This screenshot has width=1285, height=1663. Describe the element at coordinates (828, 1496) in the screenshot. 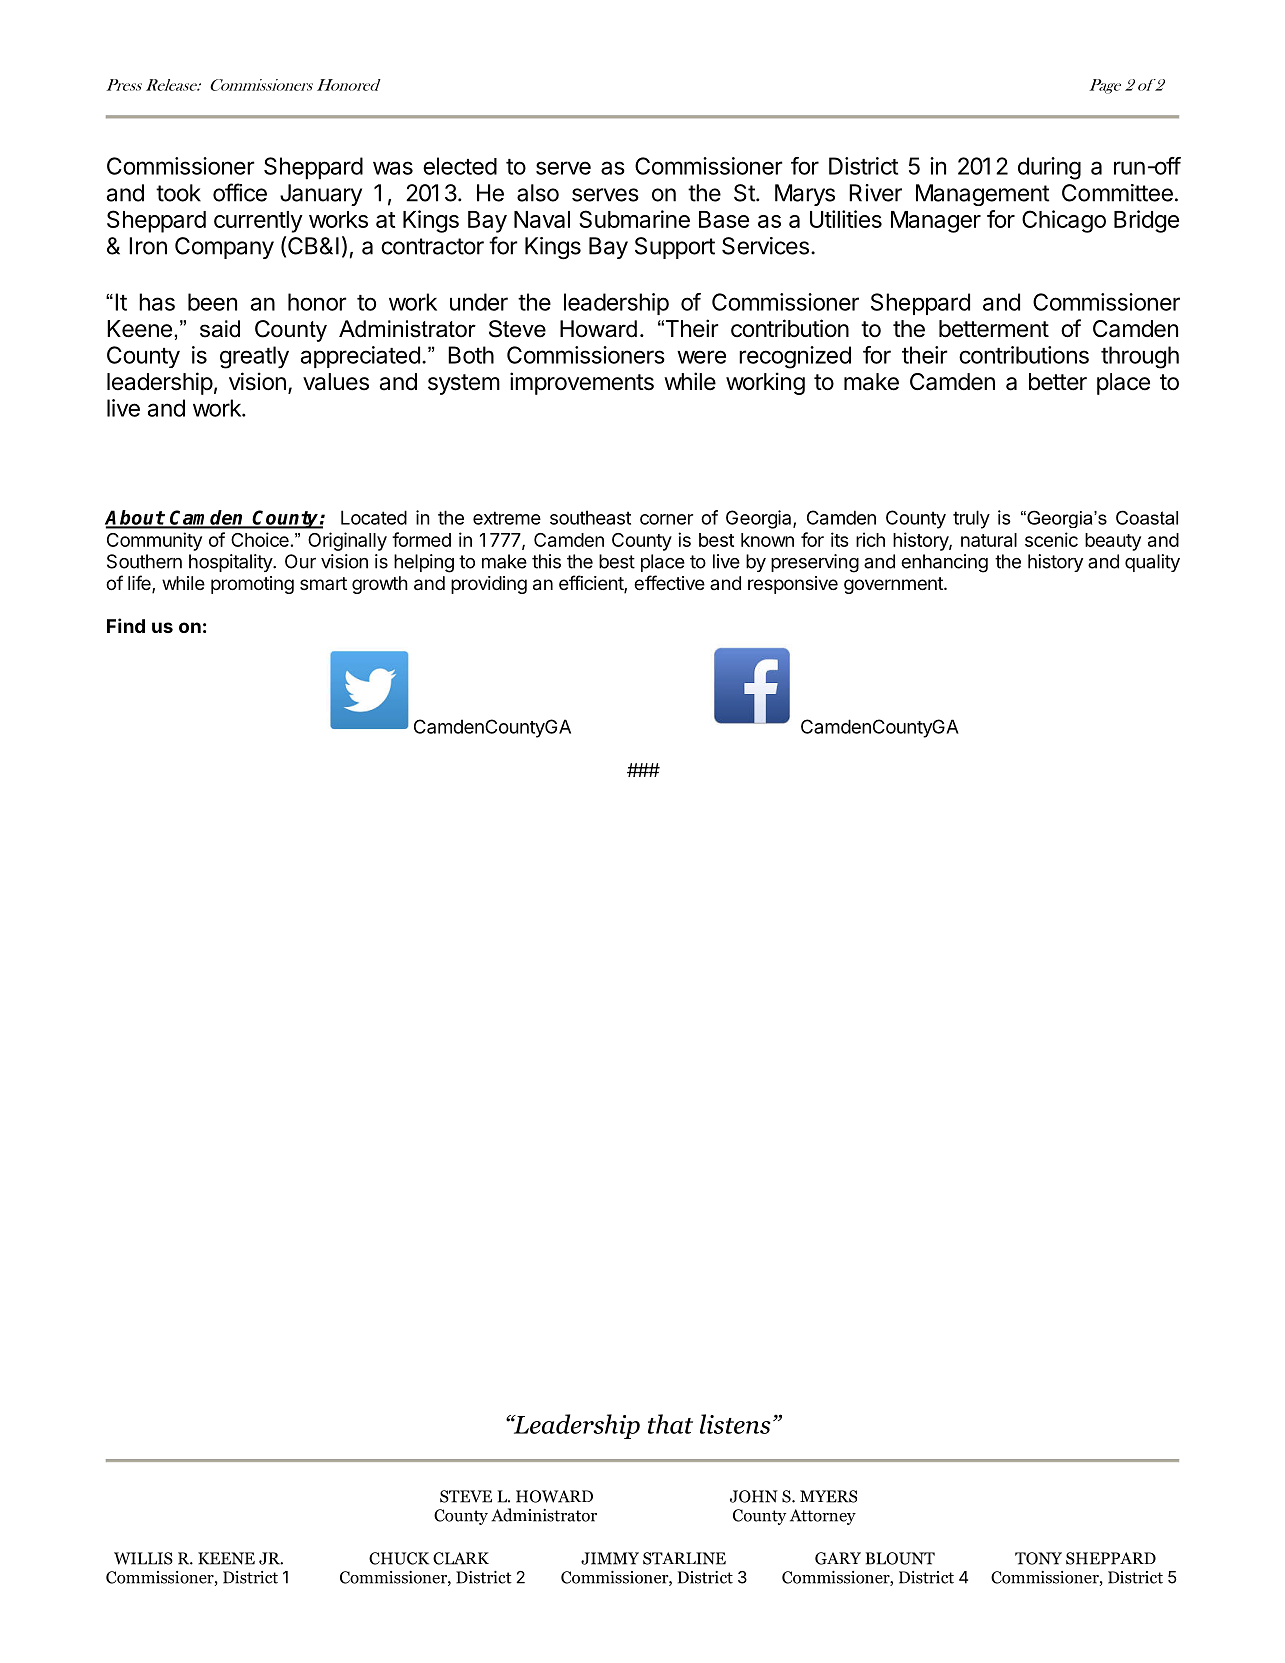

I see `MYERS` at that location.
